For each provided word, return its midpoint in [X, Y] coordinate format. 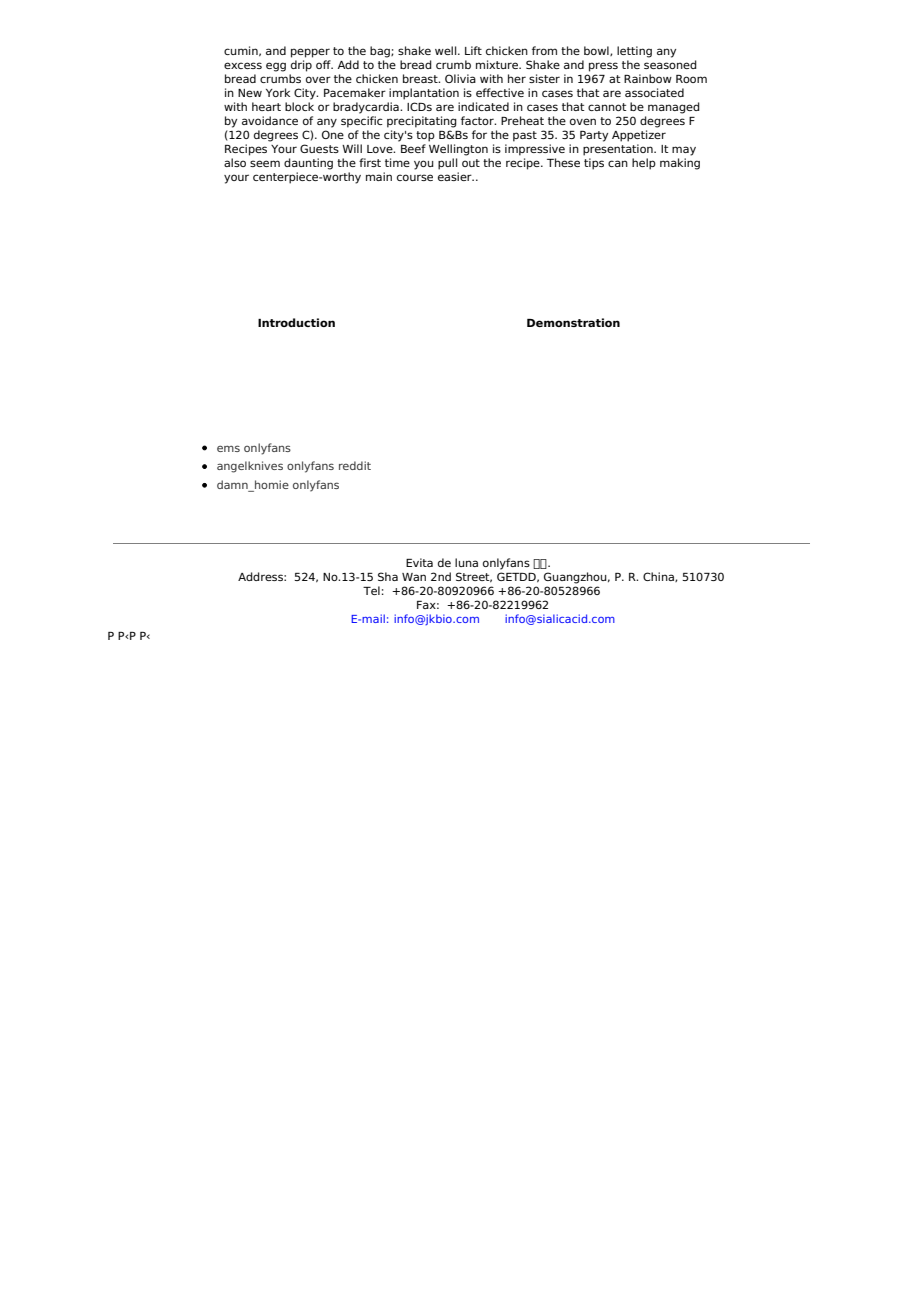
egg [276, 67]
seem [265, 163]
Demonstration [573, 322]
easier [456, 176]
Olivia [460, 78]
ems [228, 448]
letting [634, 52]
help [644, 164]
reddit [355, 465]
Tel [371, 590]
